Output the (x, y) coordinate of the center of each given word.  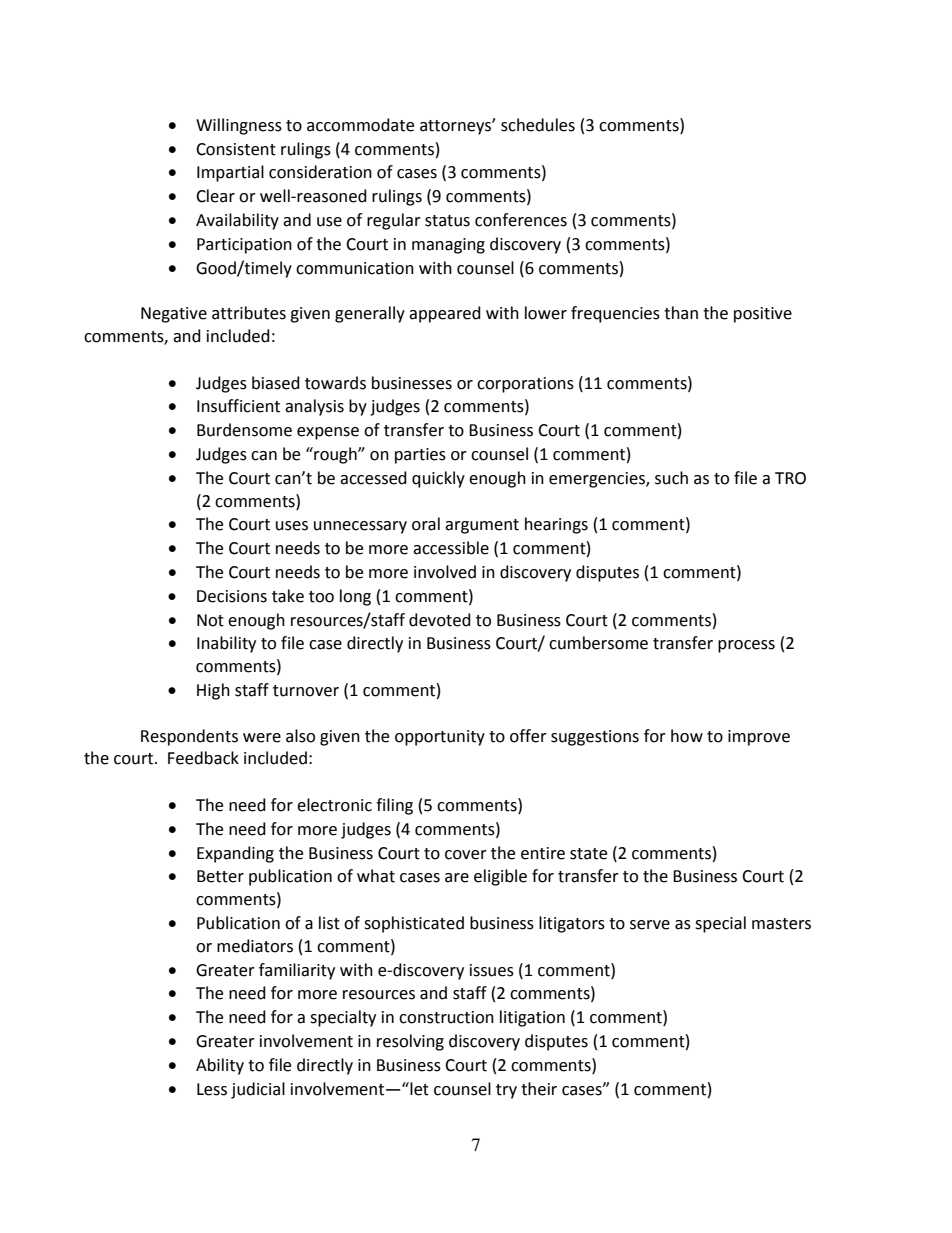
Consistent (236, 149)
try (506, 1091)
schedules (538, 125)
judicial (258, 1090)
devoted (440, 620)
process (746, 646)
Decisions (232, 596)
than (681, 313)
